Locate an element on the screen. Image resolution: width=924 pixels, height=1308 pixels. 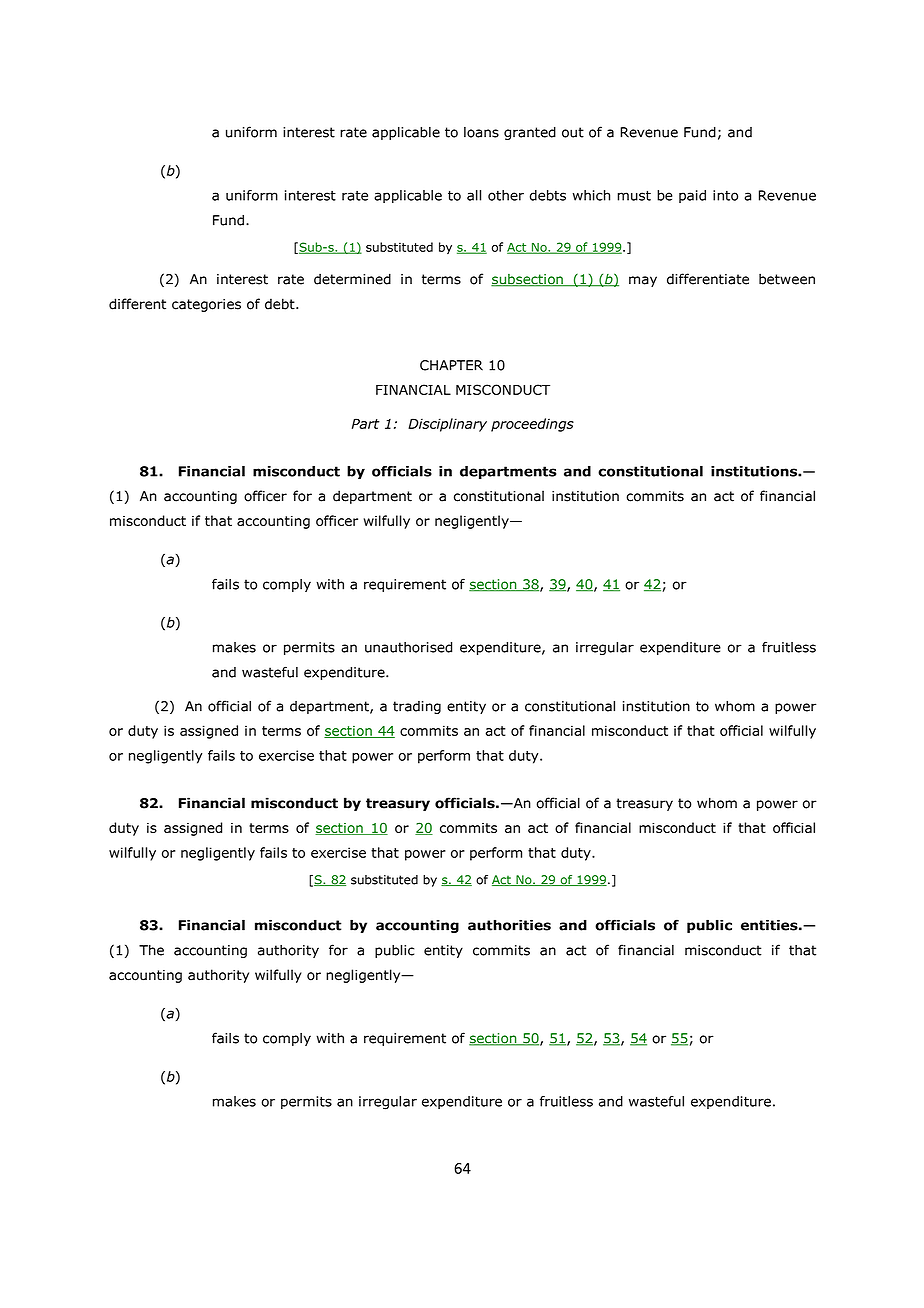
loans is located at coordinates (481, 132).
